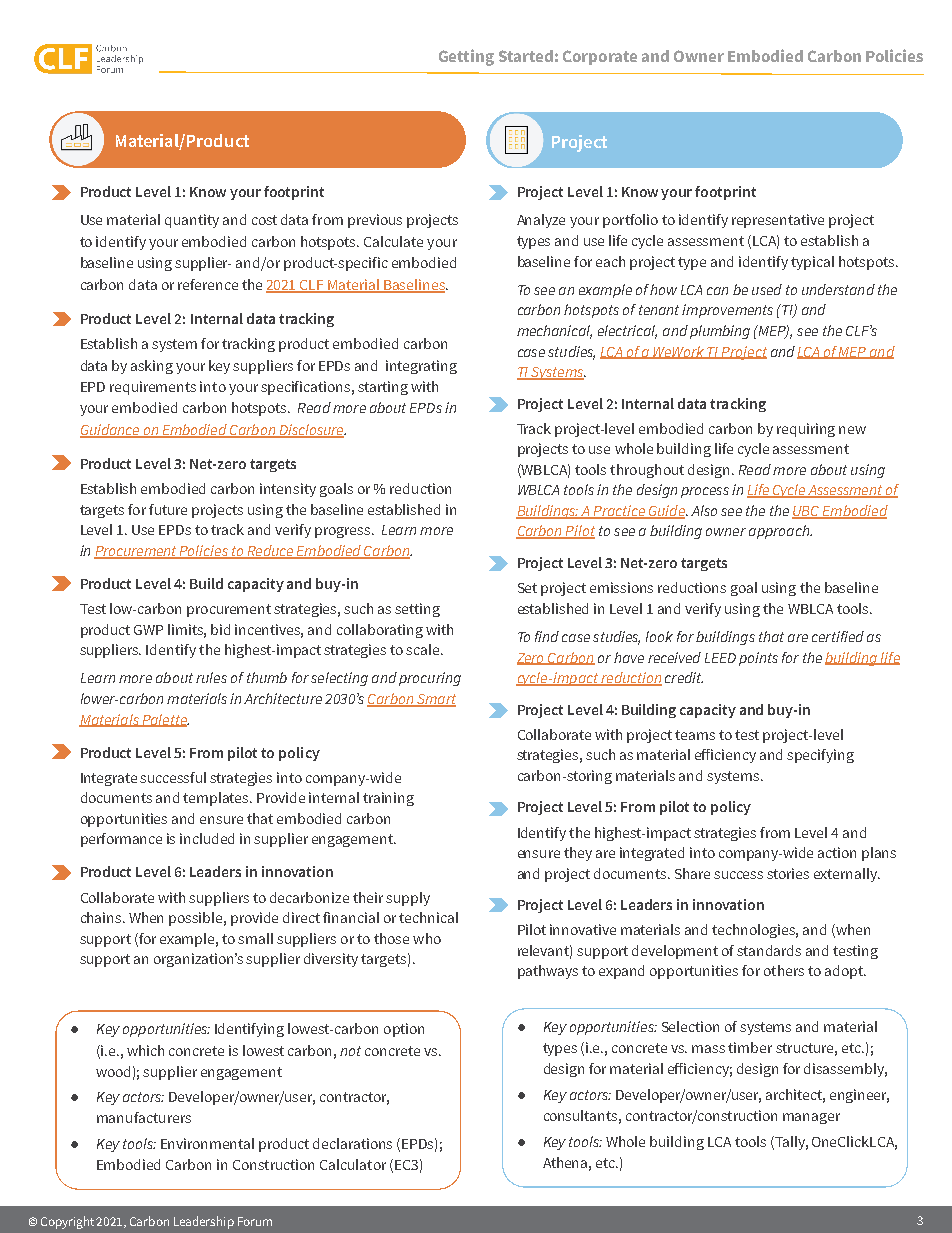 The image size is (952, 1233). What do you see at coordinates (466, 57) in the page?
I see `Getting` at bounding box center [466, 57].
